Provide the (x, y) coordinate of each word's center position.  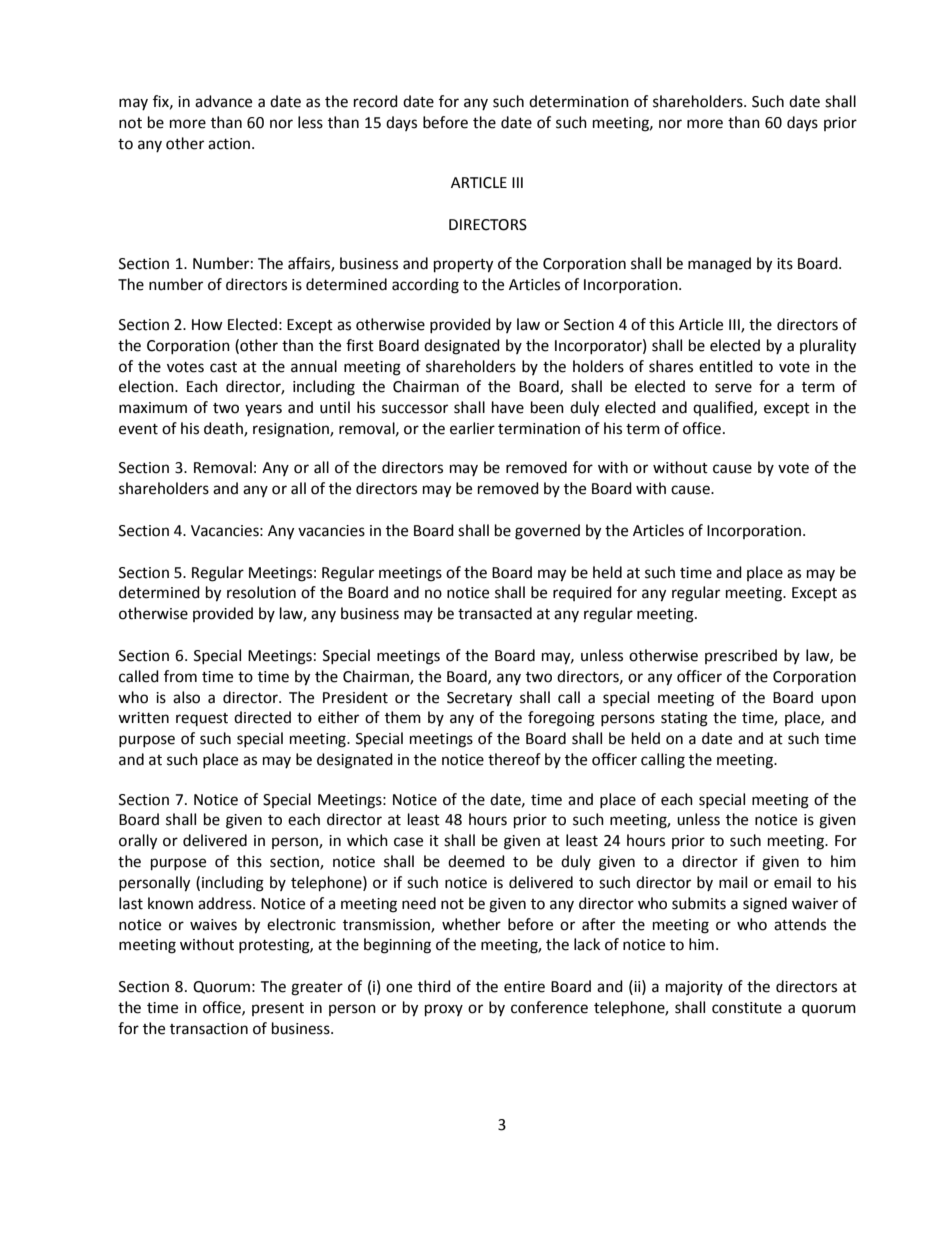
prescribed (741, 656)
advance (223, 101)
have (508, 407)
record (376, 101)
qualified (724, 408)
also (186, 697)
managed (719, 265)
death (224, 429)
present (278, 1009)
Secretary (479, 699)
